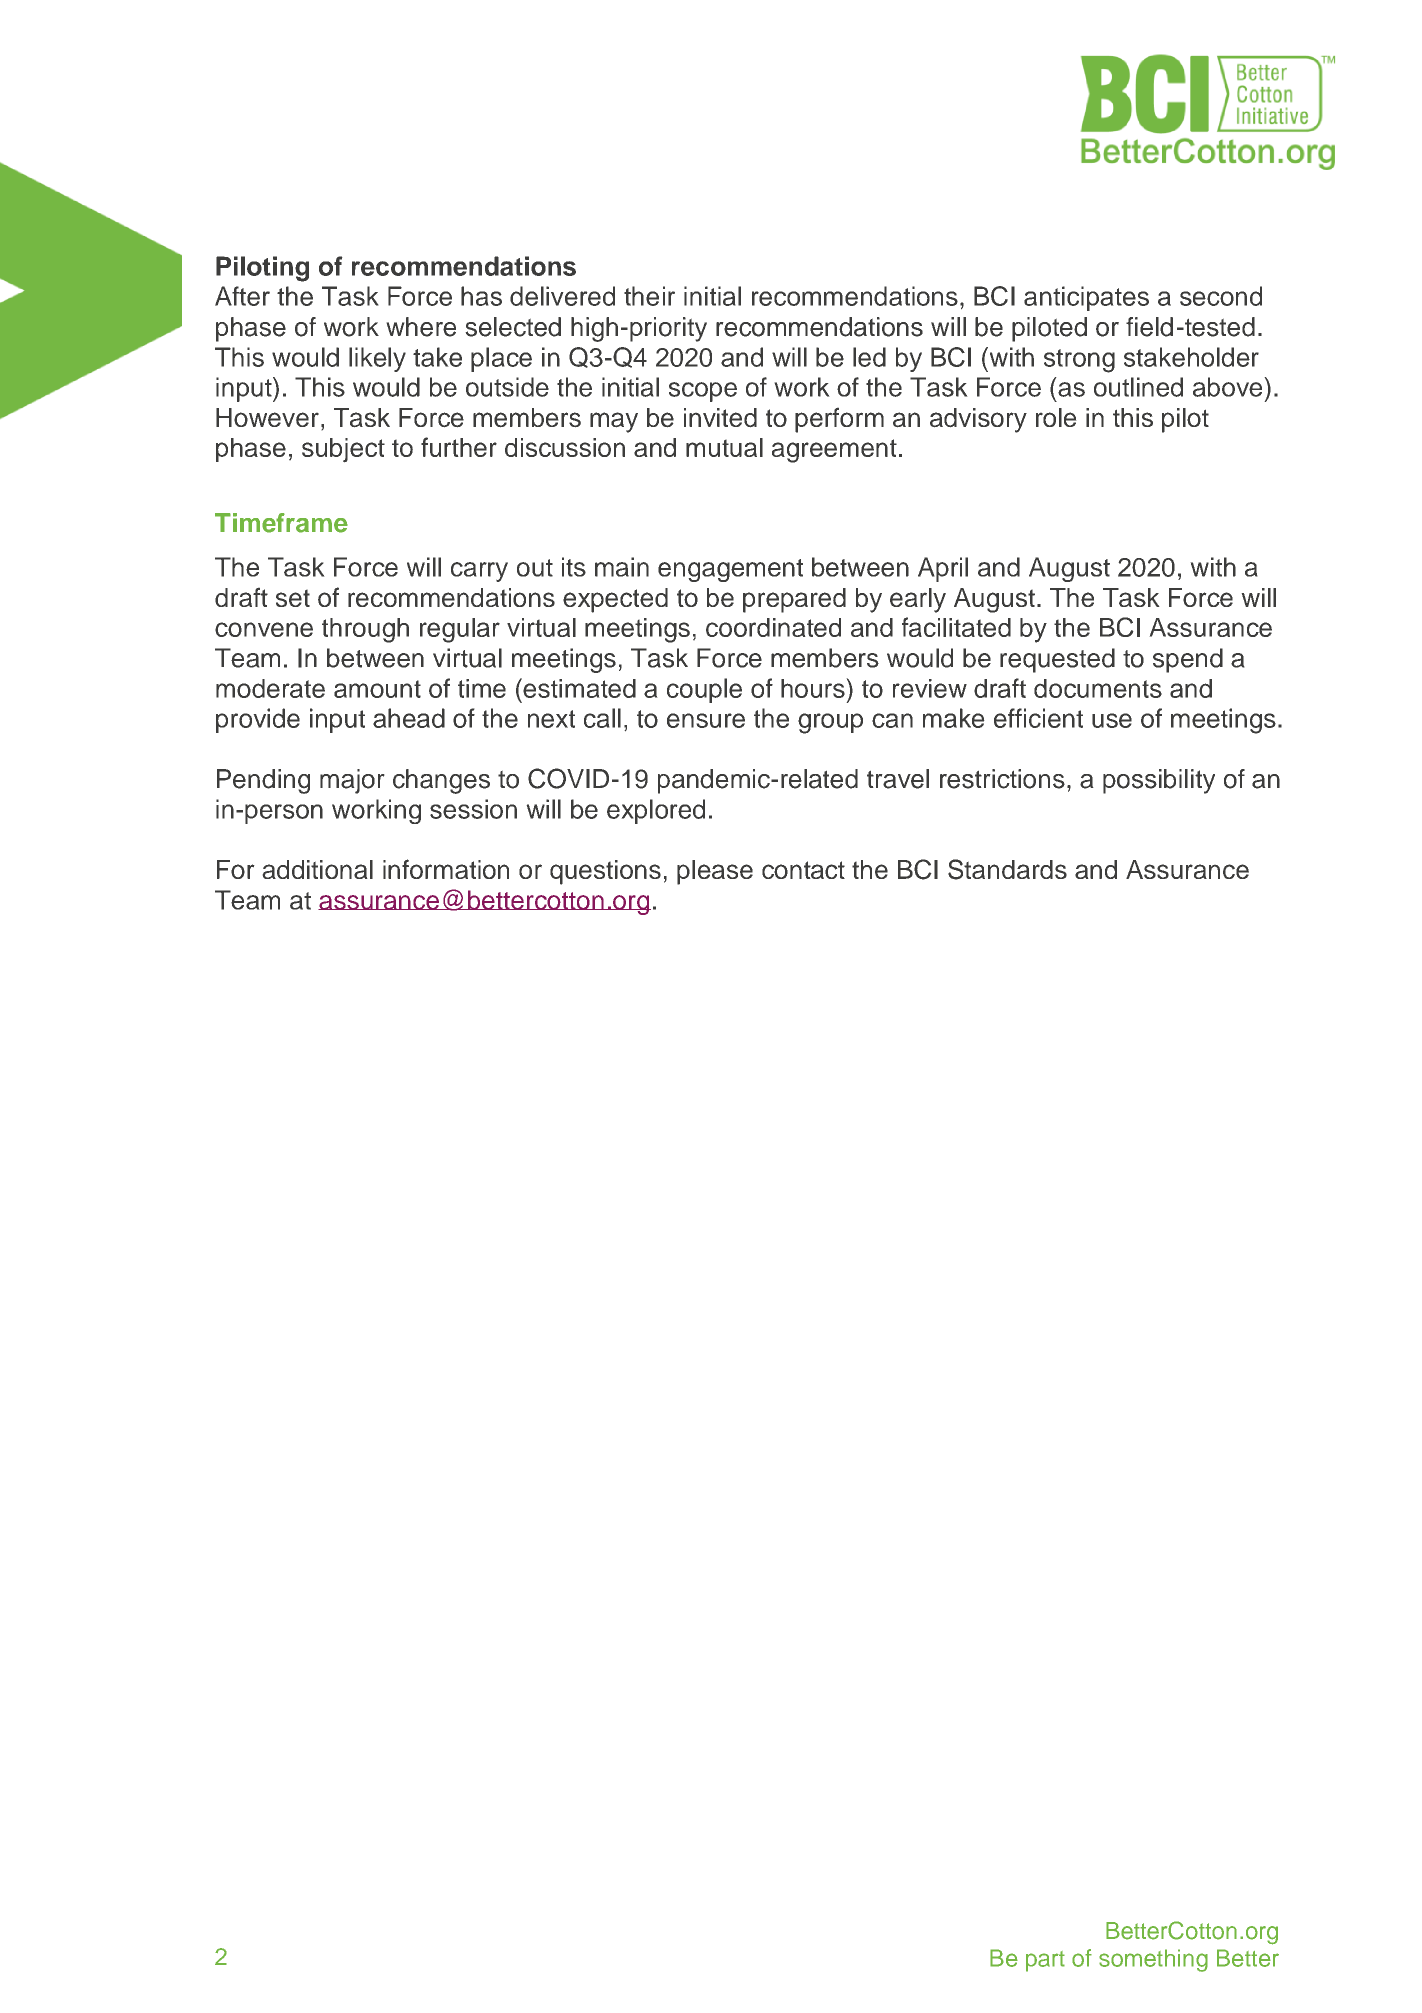 The width and height of the page is (1422, 2013). What do you see at coordinates (317, 869) in the page?
I see `additional` at bounding box center [317, 869].
